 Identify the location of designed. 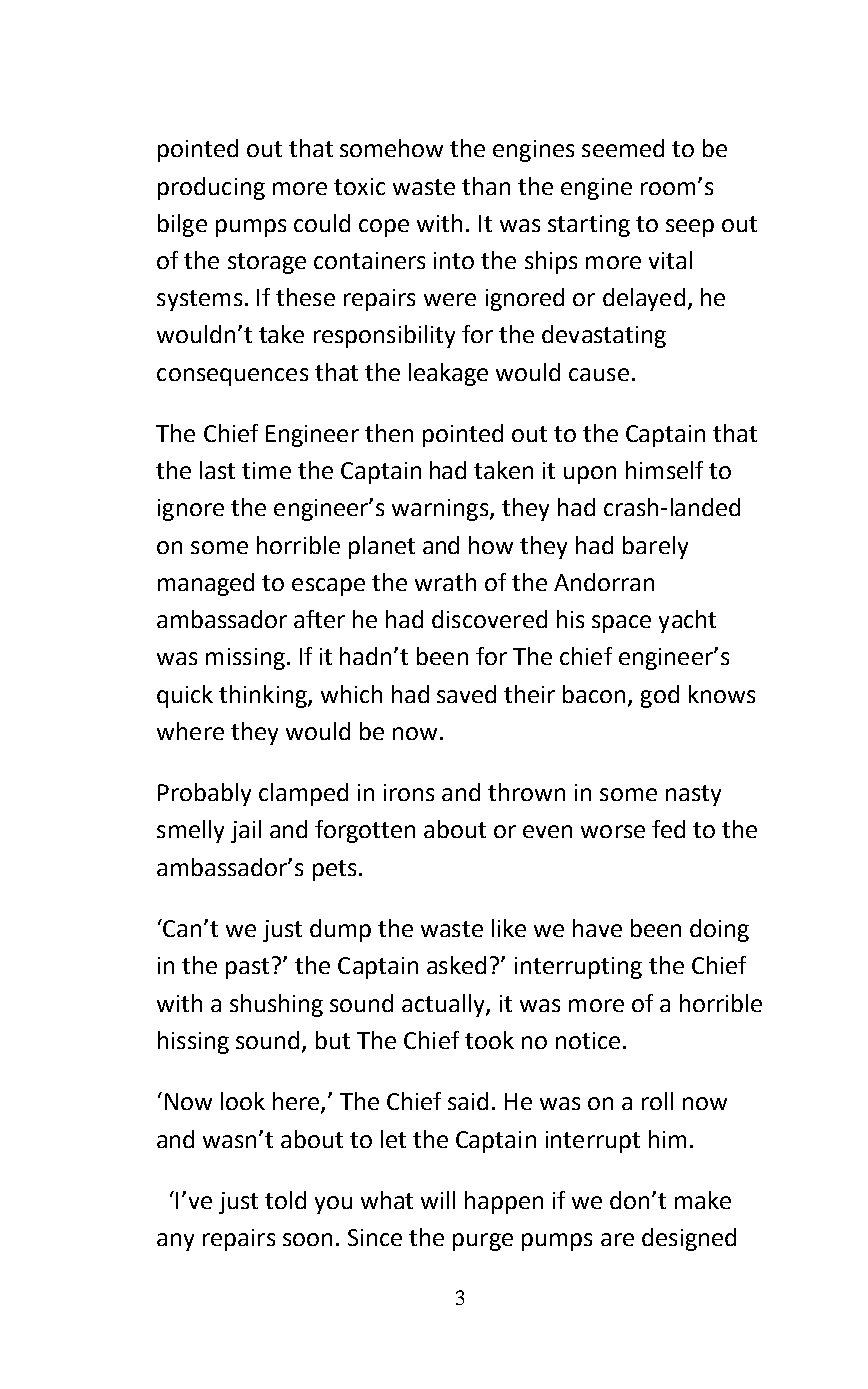
(689, 1239).
